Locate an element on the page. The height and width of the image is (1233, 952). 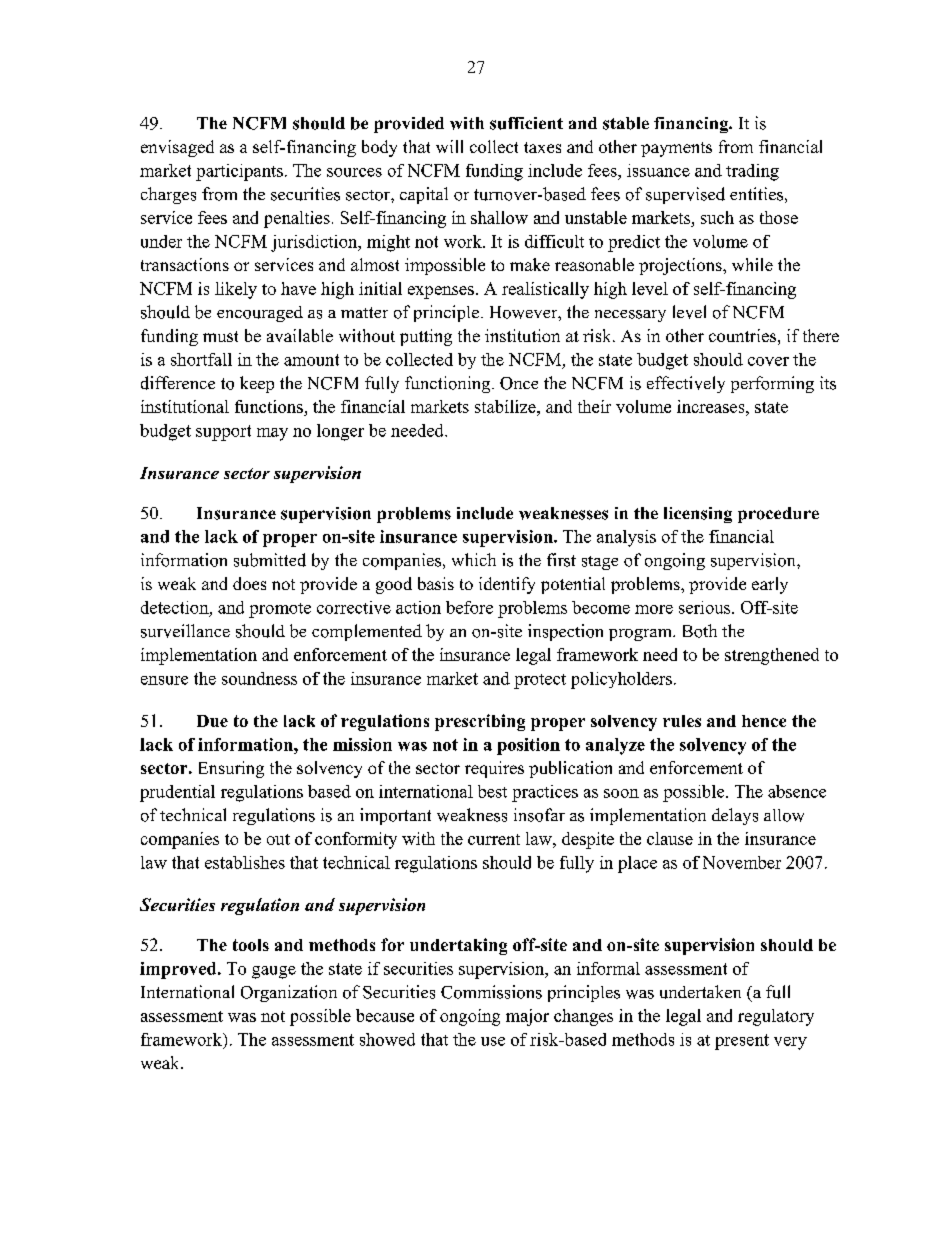
taxes is located at coordinates (542, 147).
